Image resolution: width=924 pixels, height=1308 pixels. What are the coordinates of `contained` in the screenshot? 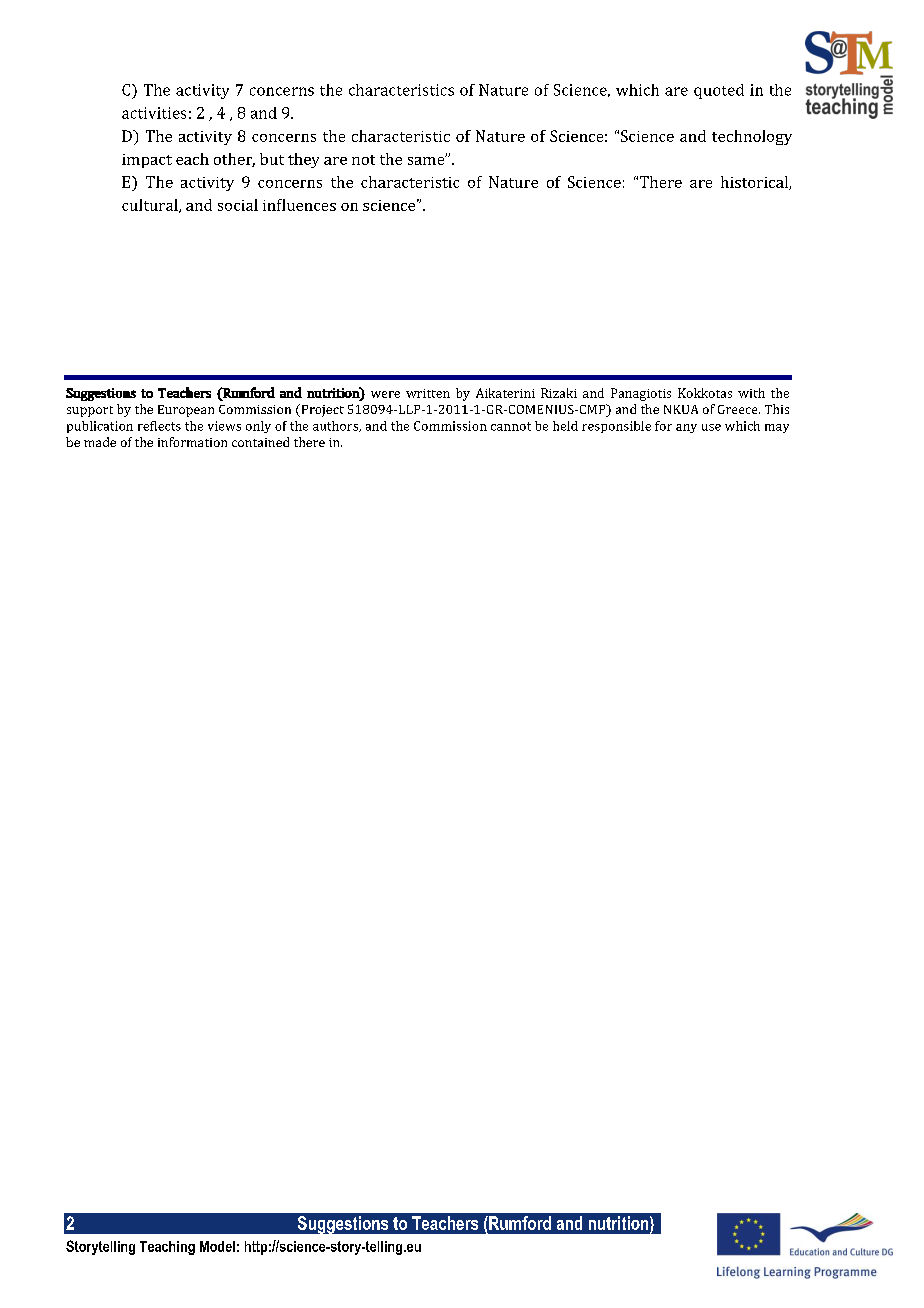 It's located at (260, 442).
